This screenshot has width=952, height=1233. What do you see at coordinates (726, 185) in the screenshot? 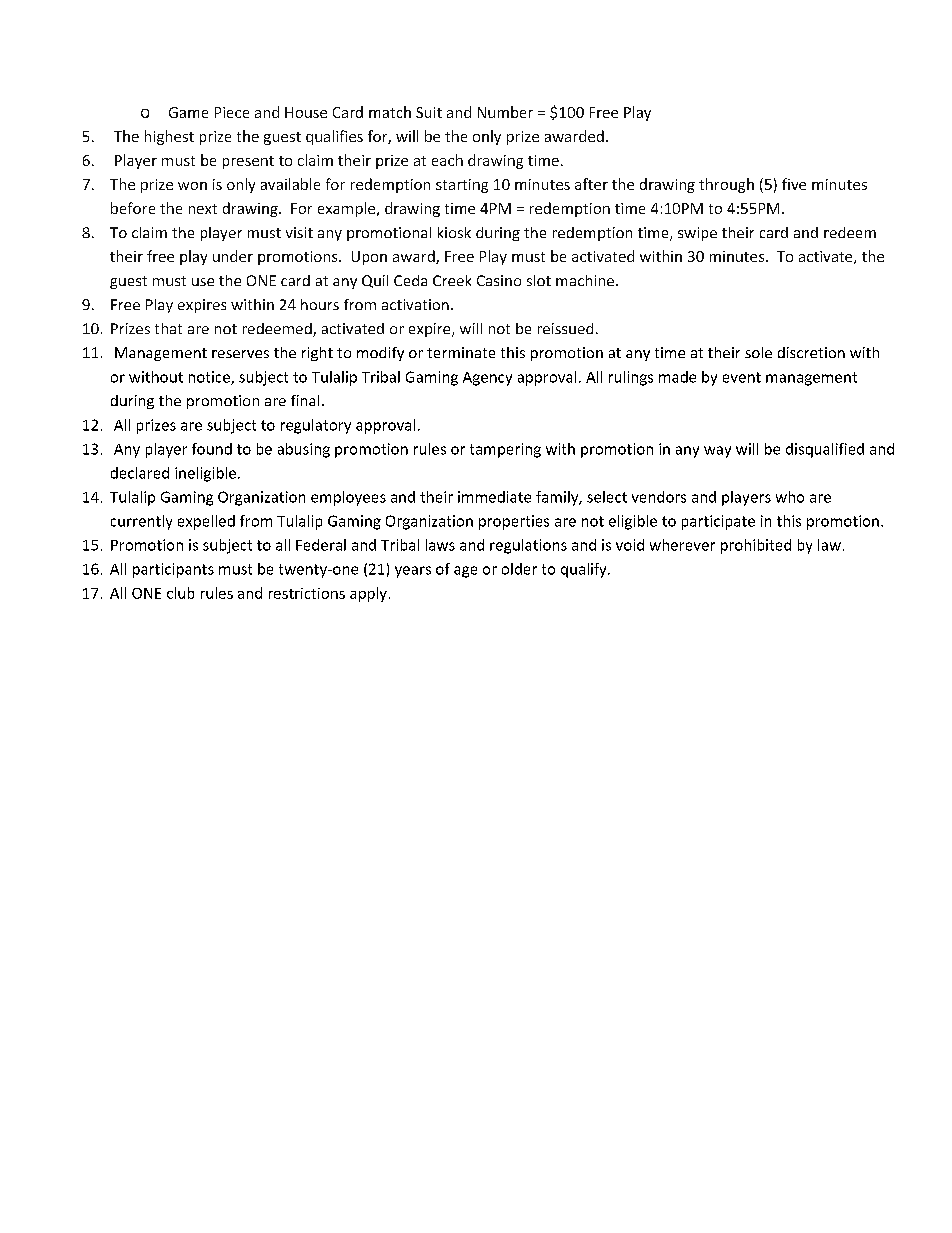
I see `through` at bounding box center [726, 185].
